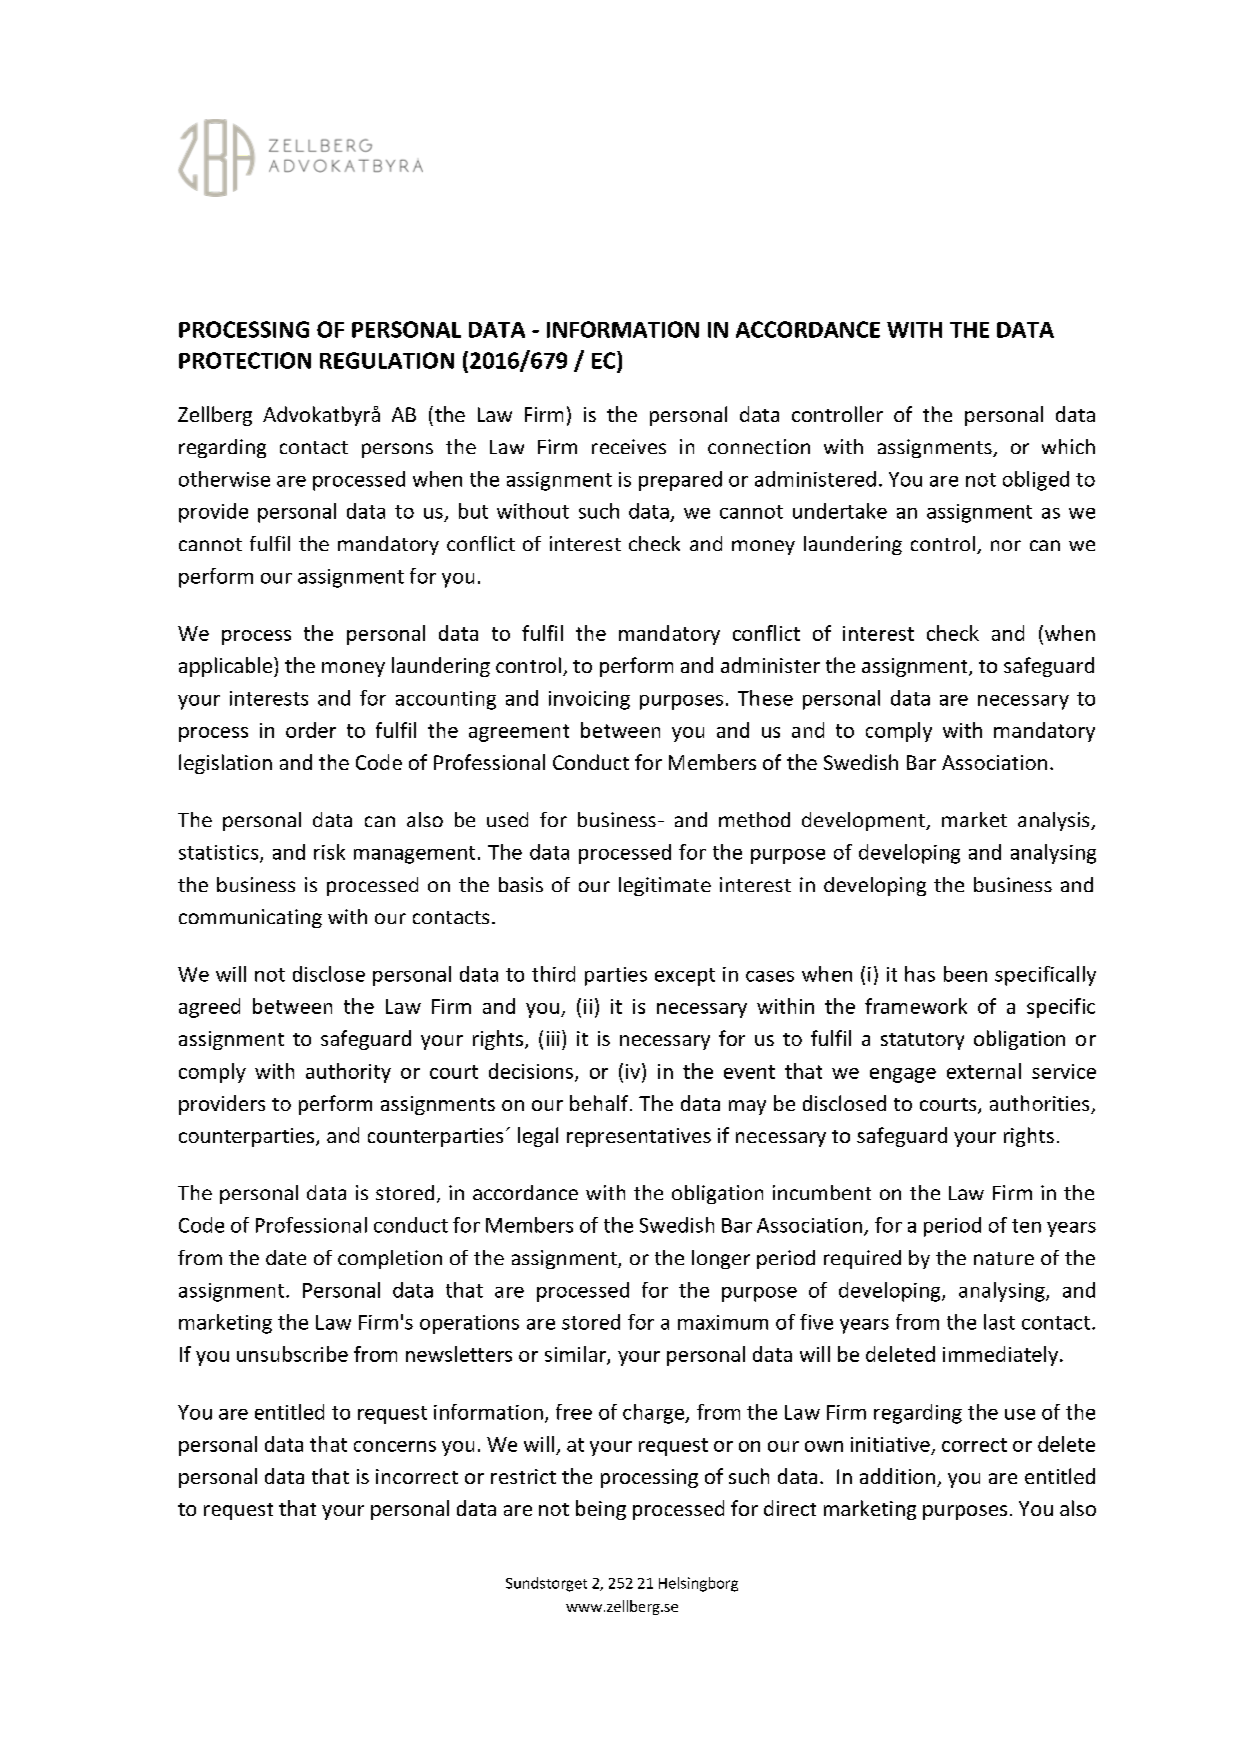  Describe the element at coordinates (629, 446) in the screenshot. I see `receives` at that location.
